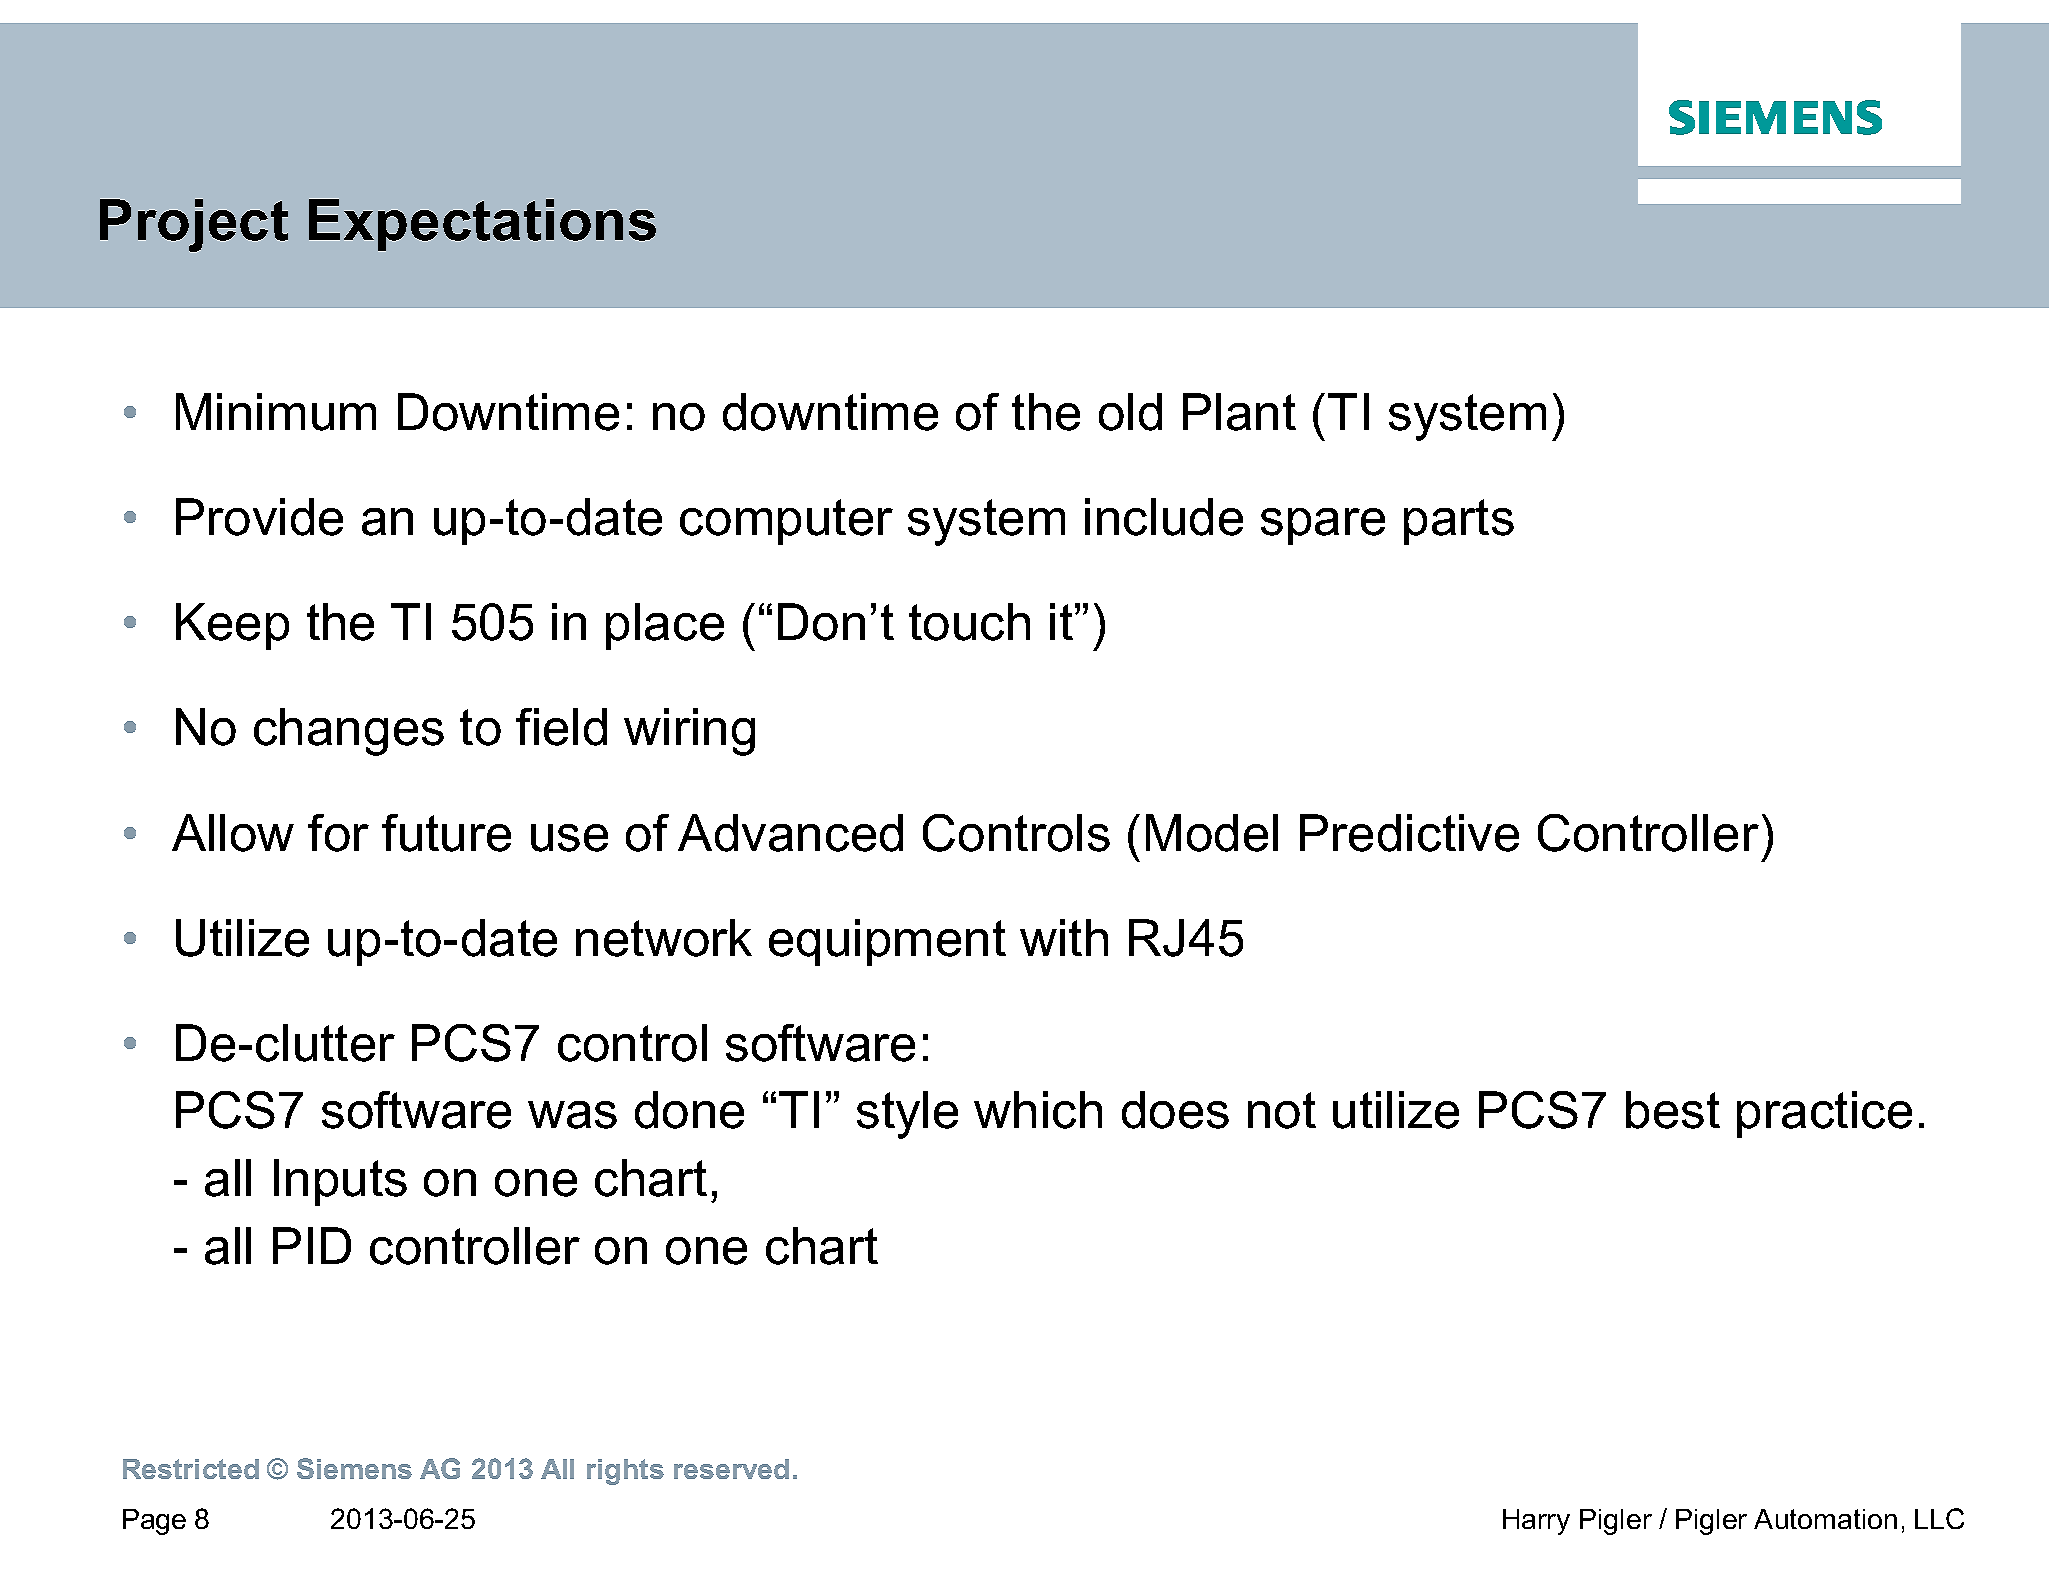  Describe the element at coordinates (482, 225) in the document. I see `Expectations` at that location.
